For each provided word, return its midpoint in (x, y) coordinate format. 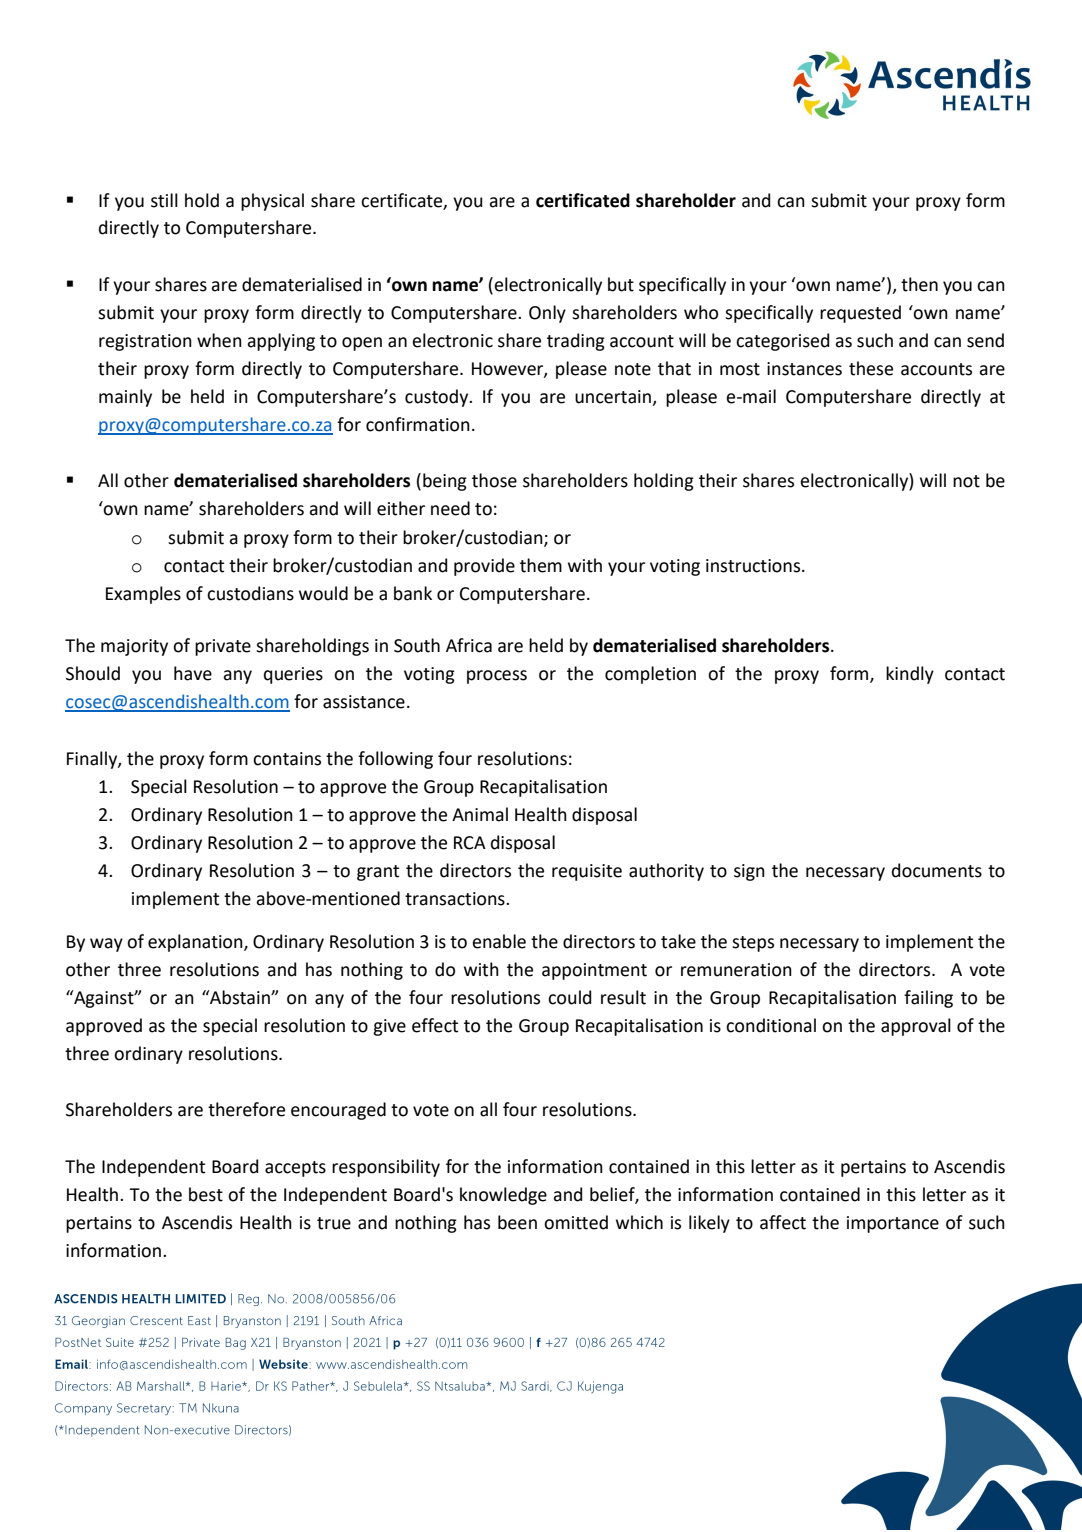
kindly (910, 675)
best (206, 1194)
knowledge (503, 1196)
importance (893, 1224)
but (621, 284)
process (497, 677)
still (164, 200)
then (919, 284)
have (193, 673)
